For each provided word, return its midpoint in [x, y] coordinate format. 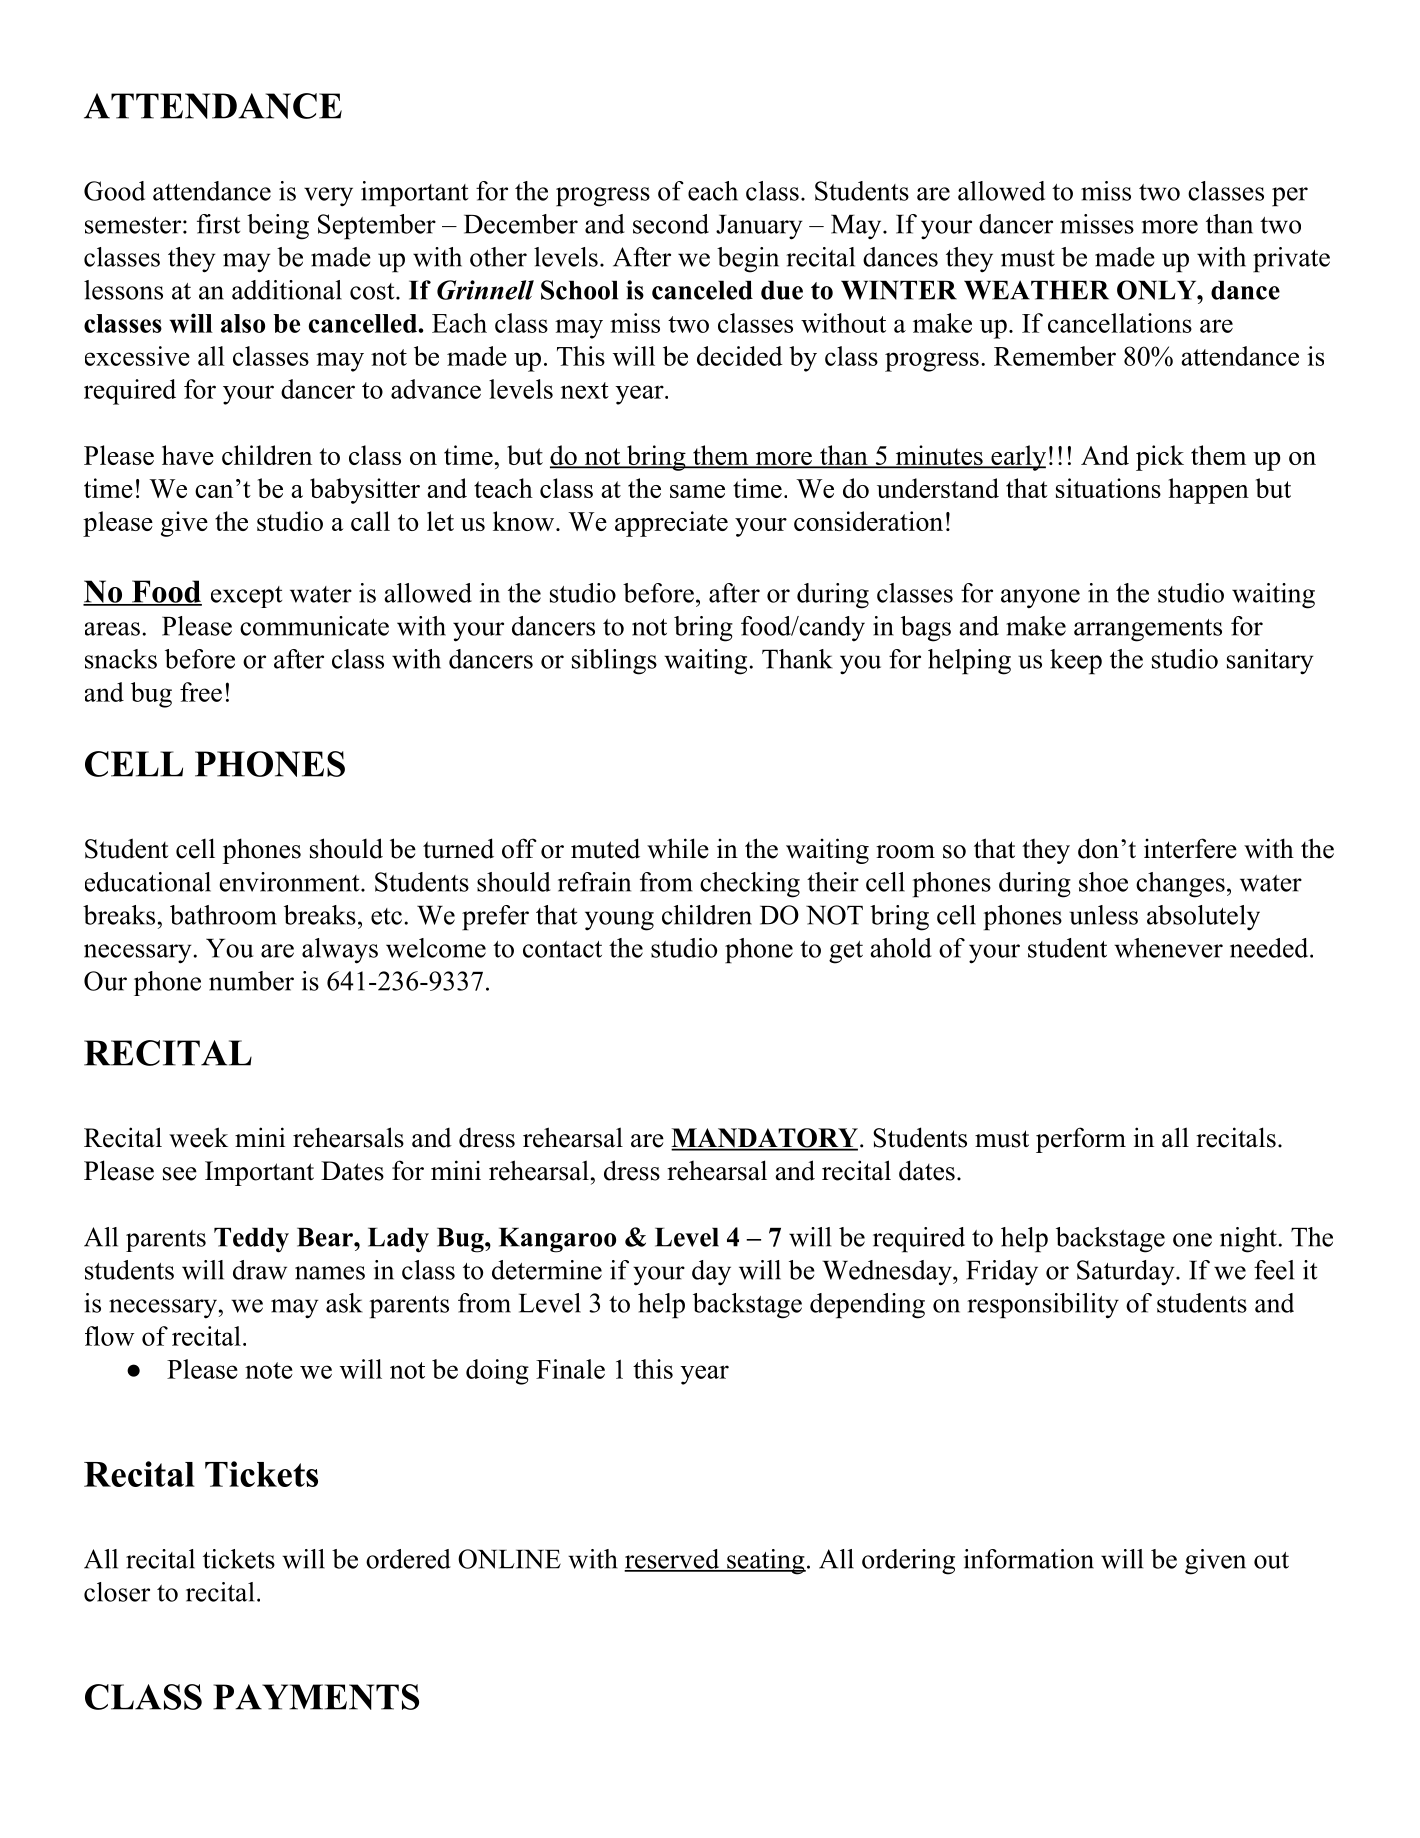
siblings [614, 662]
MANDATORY [764, 1139]
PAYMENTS [316, 1697]
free [201, 692]
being [278, 227]
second [671, 224]
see [180, 1174]
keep [1076, 662]
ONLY [1157, 290]
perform [1081, 1140]
